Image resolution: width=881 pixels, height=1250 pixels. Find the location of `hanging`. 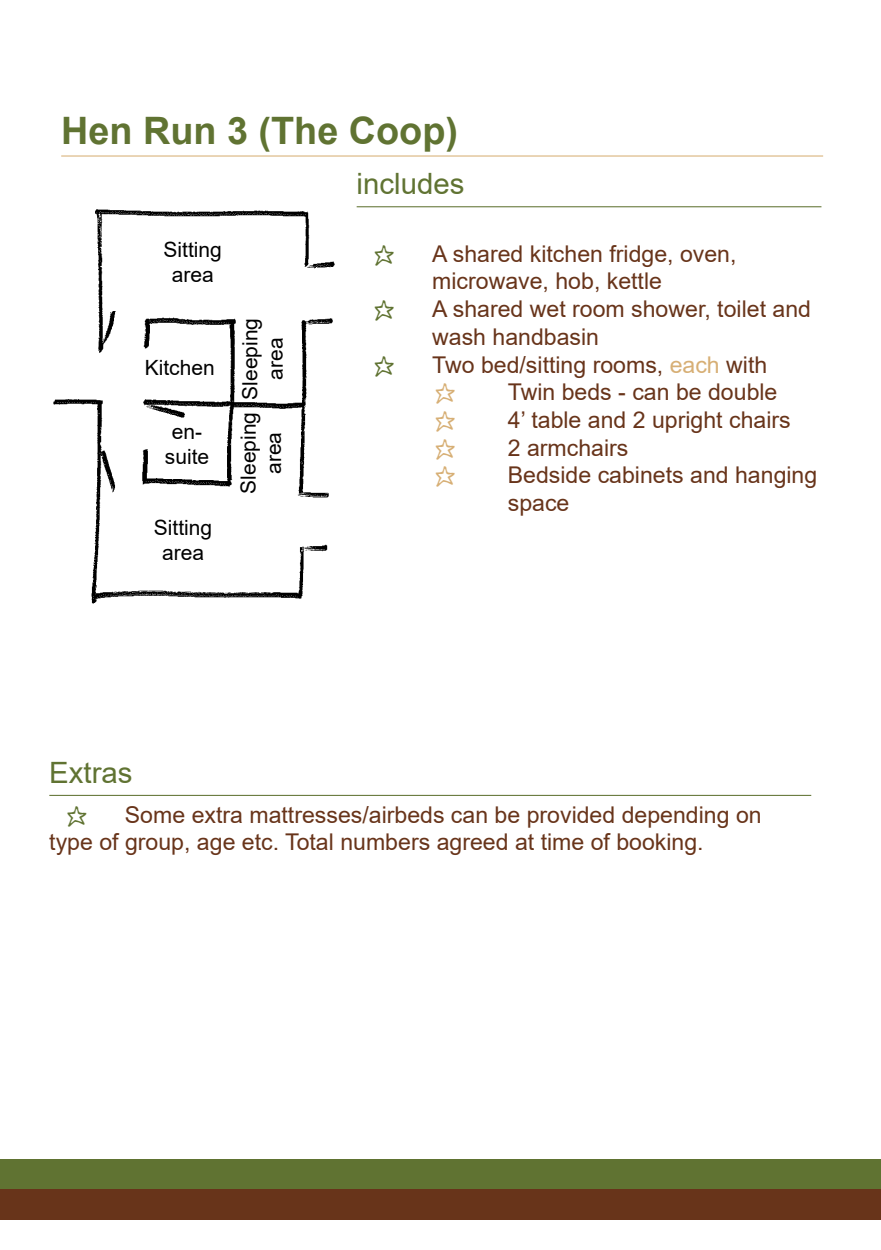

hanging is located at coordinates (776, 477).
